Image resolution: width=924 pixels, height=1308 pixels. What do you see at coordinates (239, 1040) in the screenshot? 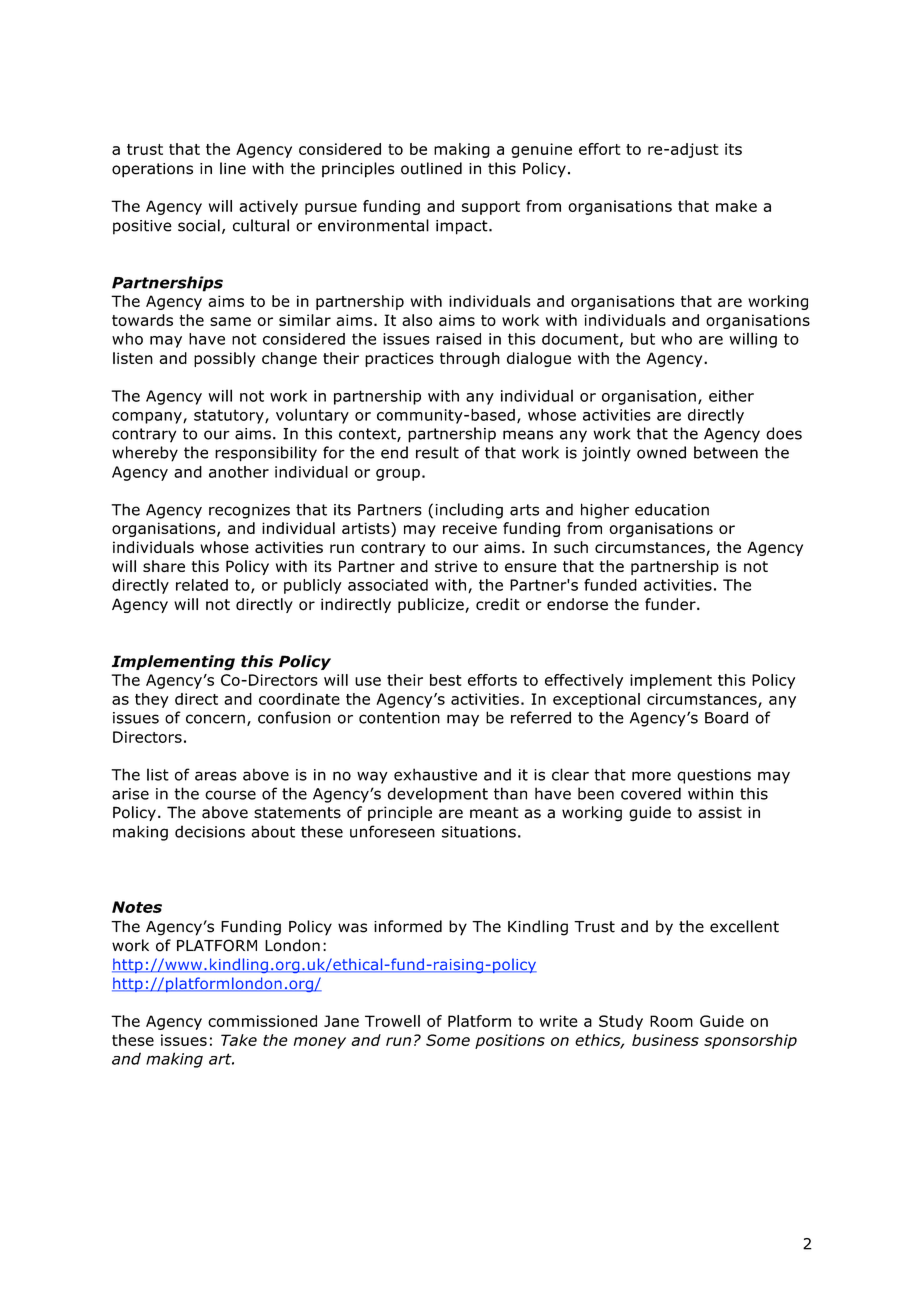
I see `Take` at bounding box center [239, 1040].
